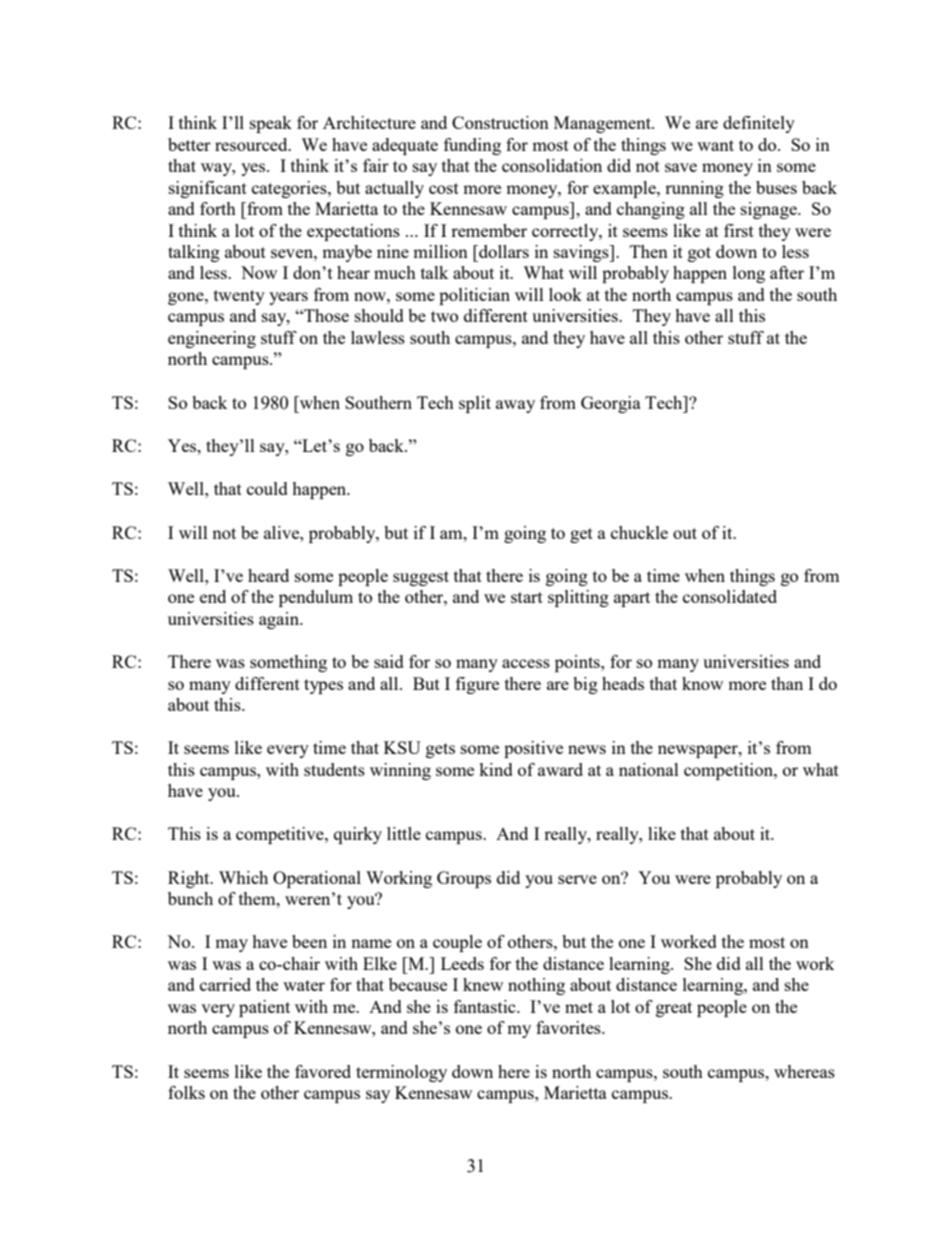 This page has height=1233, width=952. Describe the element at coordinates (472, 146) in the page. I see `funding` at that location.
